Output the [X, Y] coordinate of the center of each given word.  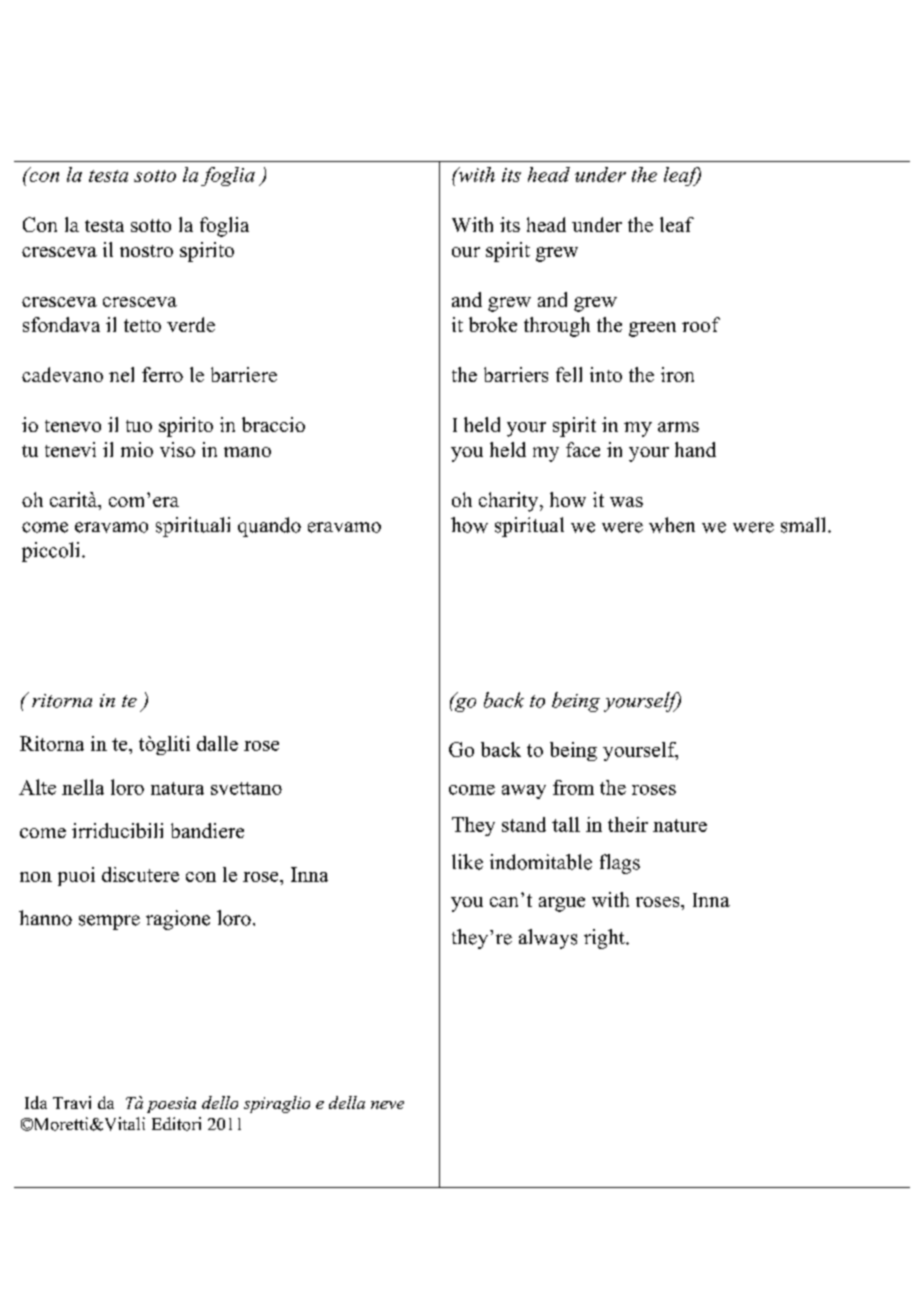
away [524, 792]
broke [493, 324]
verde [191, 324]
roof [701, 324]
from [573, 787]
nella [83, 787]
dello [220, 1102]
